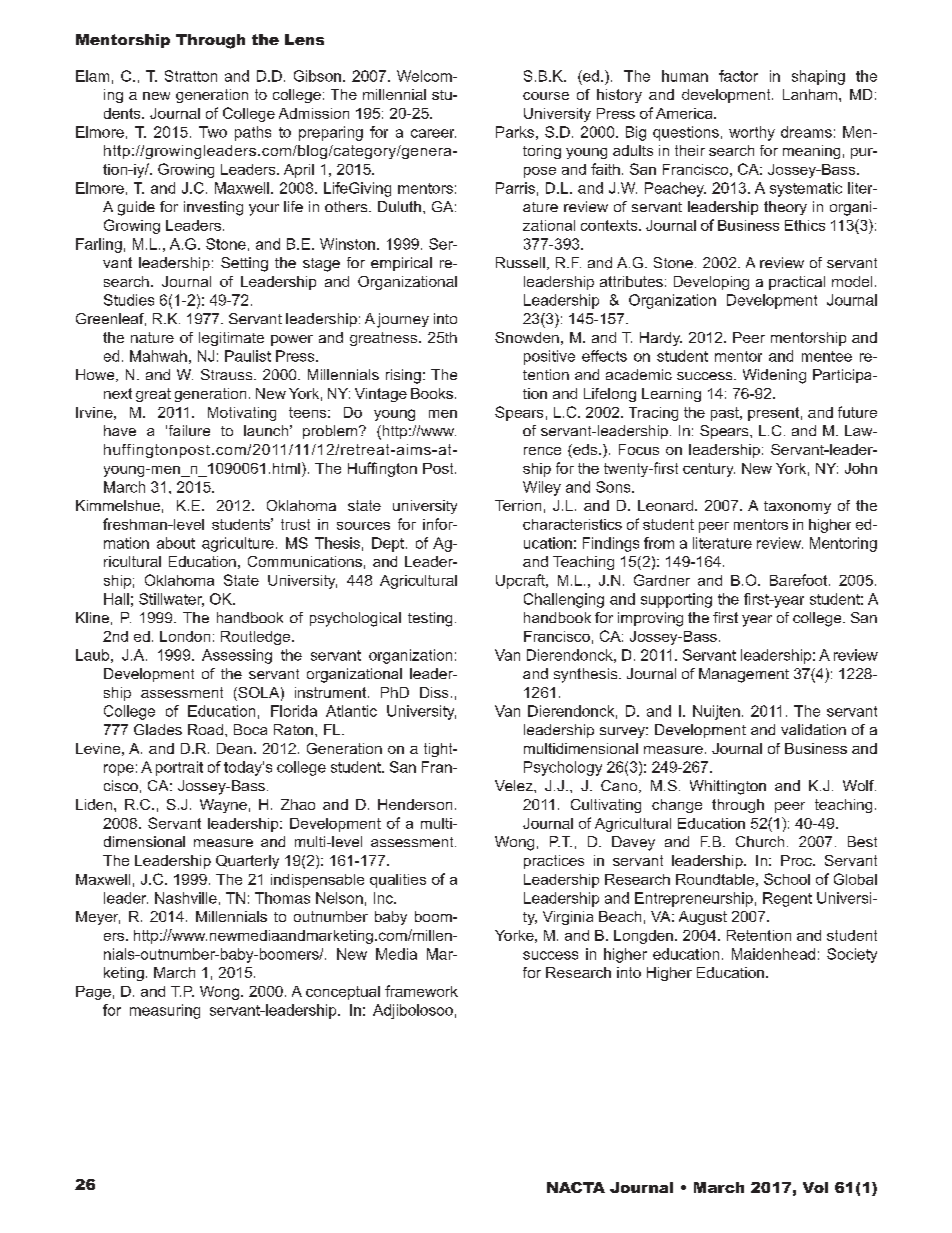 This page has height=1233, width=952. What do you see at coordinates (179, 768) in the page?
I see `portrait` at bounding box center [179, 768].
